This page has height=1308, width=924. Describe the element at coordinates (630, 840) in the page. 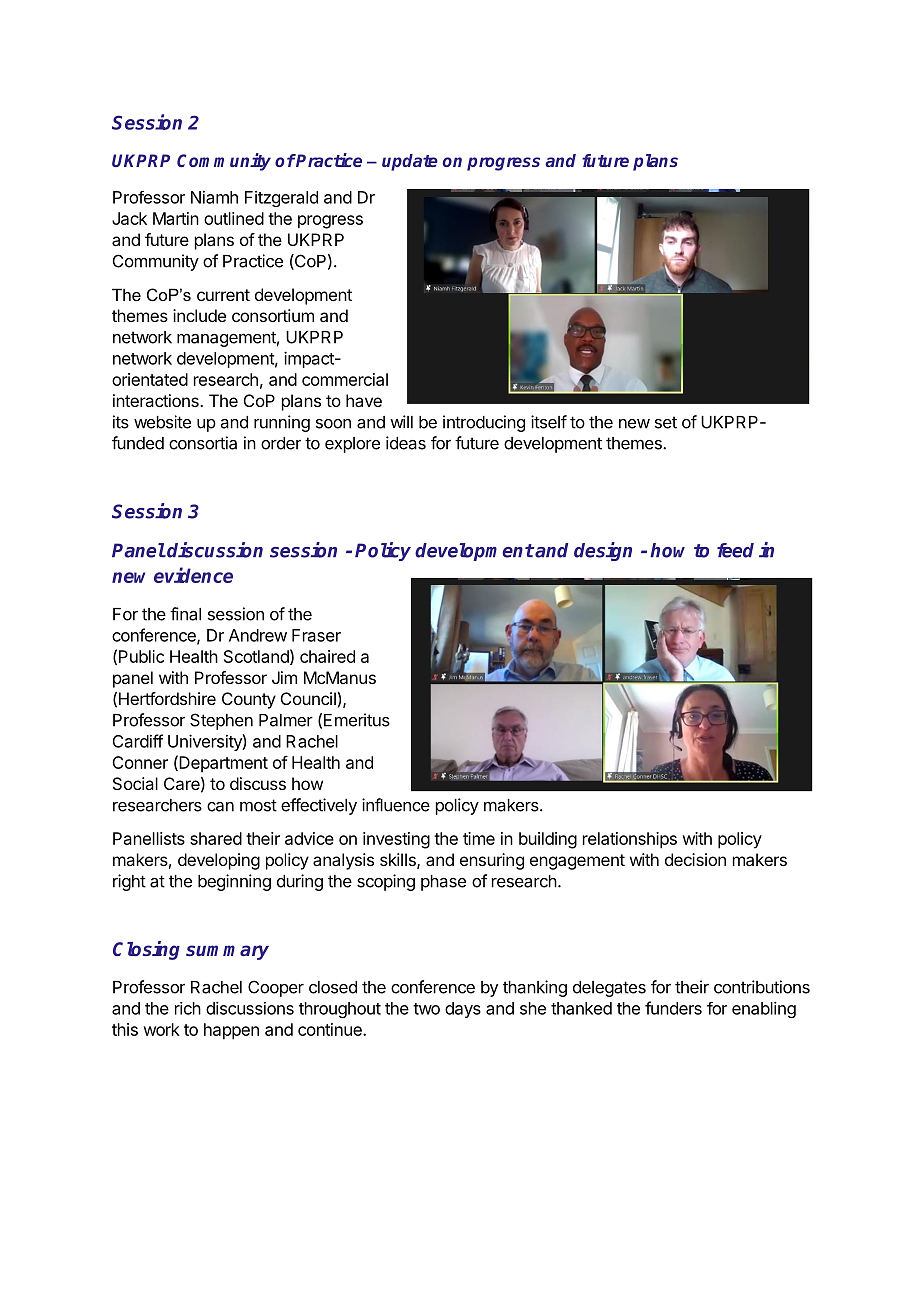

I see `relationships` at that location.
